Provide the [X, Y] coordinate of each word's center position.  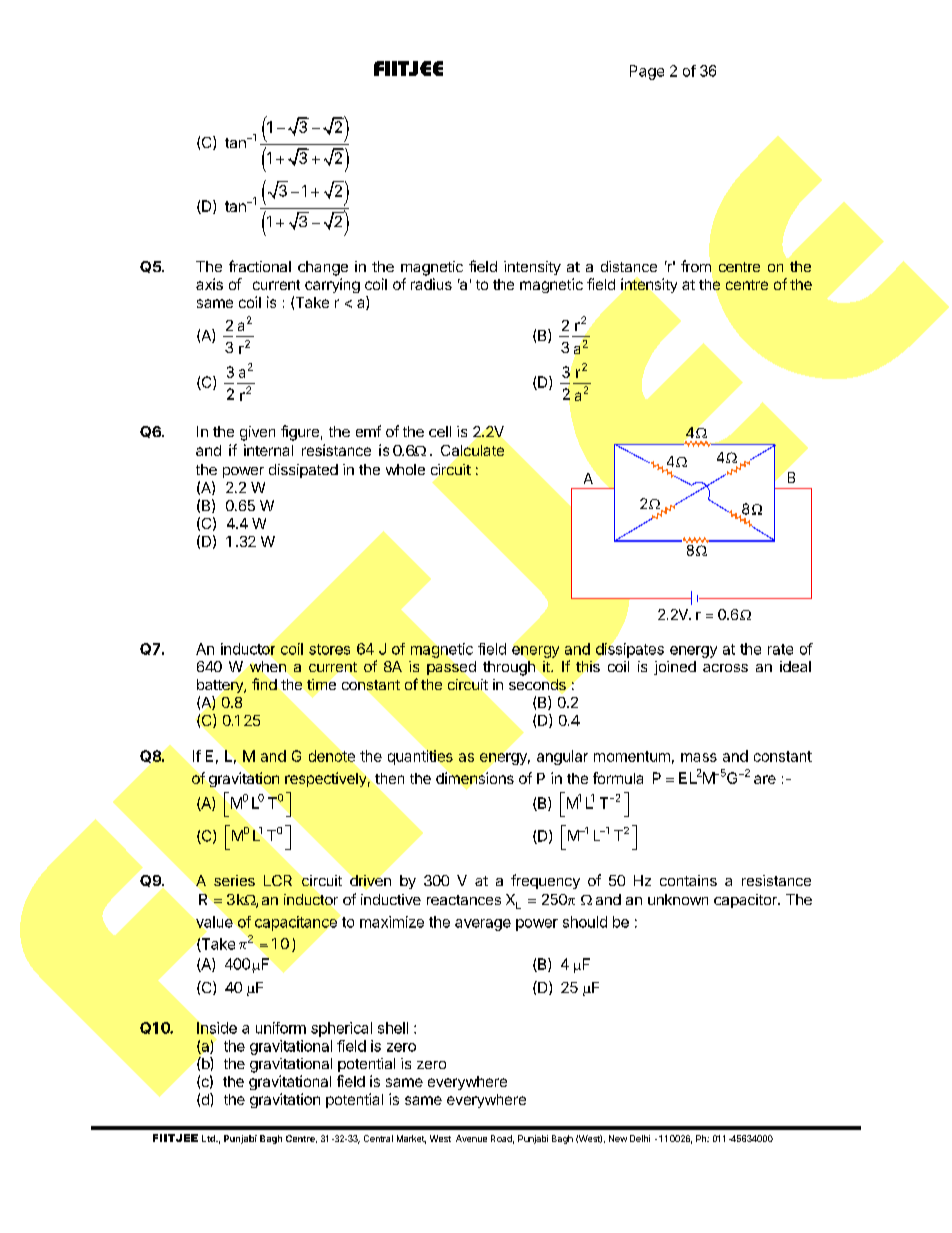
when [268, 666]
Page [647, 72]
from [696, 266]
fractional [260, 266]
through [509, 668]
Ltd [209, 1138]
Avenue [471, 1138]
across [725, 668]
